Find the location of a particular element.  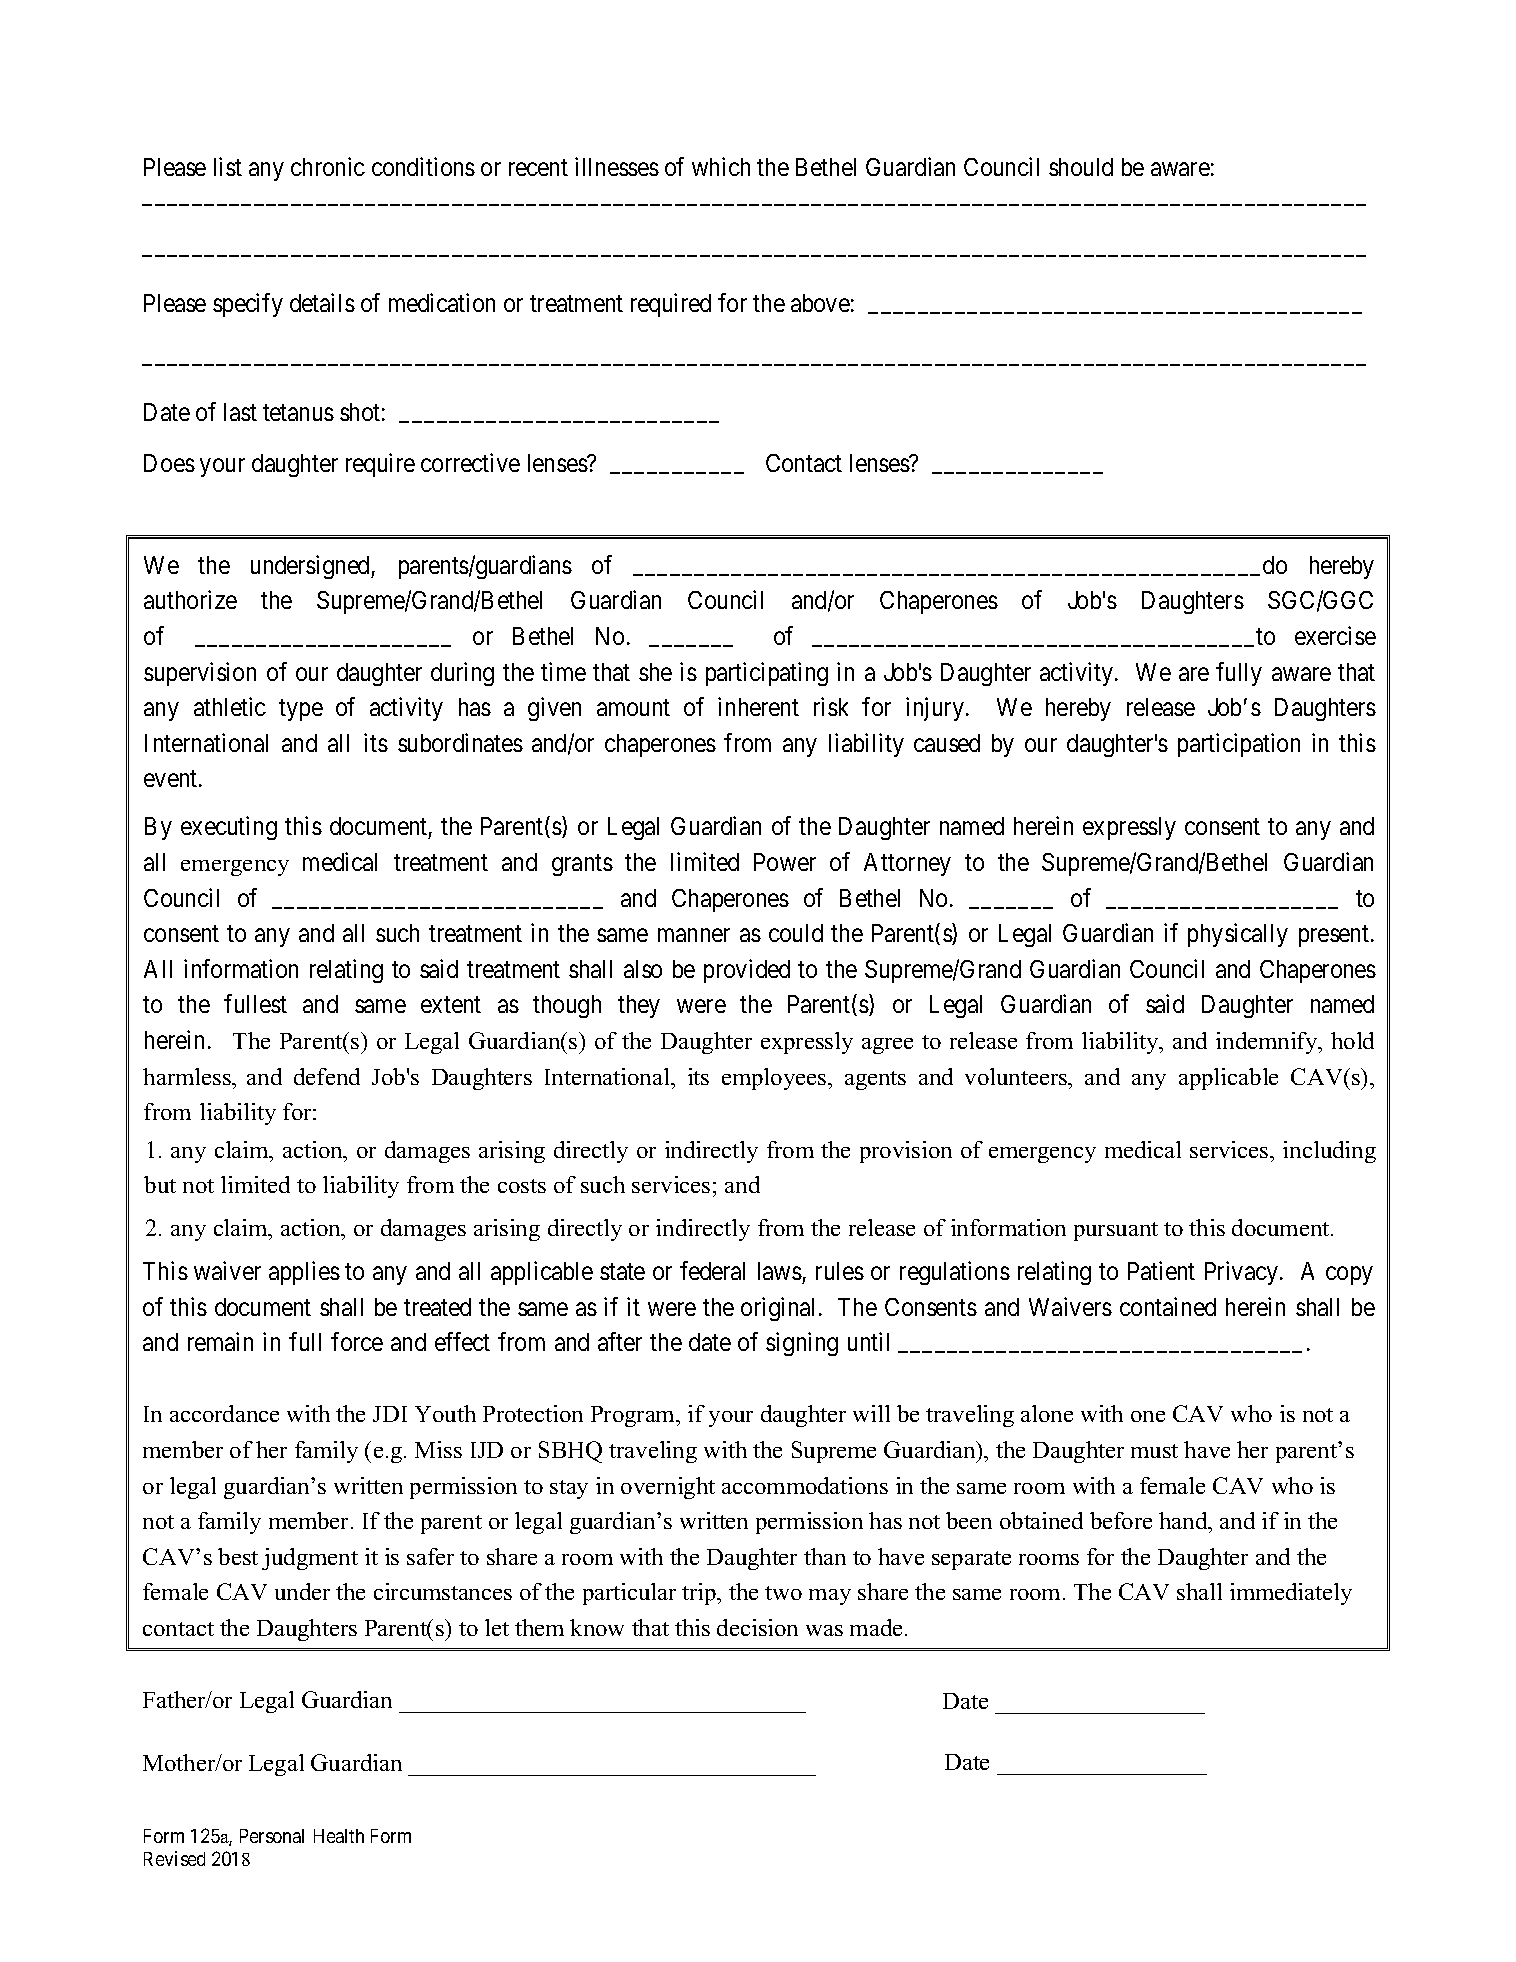

participation is located at coordinates (1239, 745).
